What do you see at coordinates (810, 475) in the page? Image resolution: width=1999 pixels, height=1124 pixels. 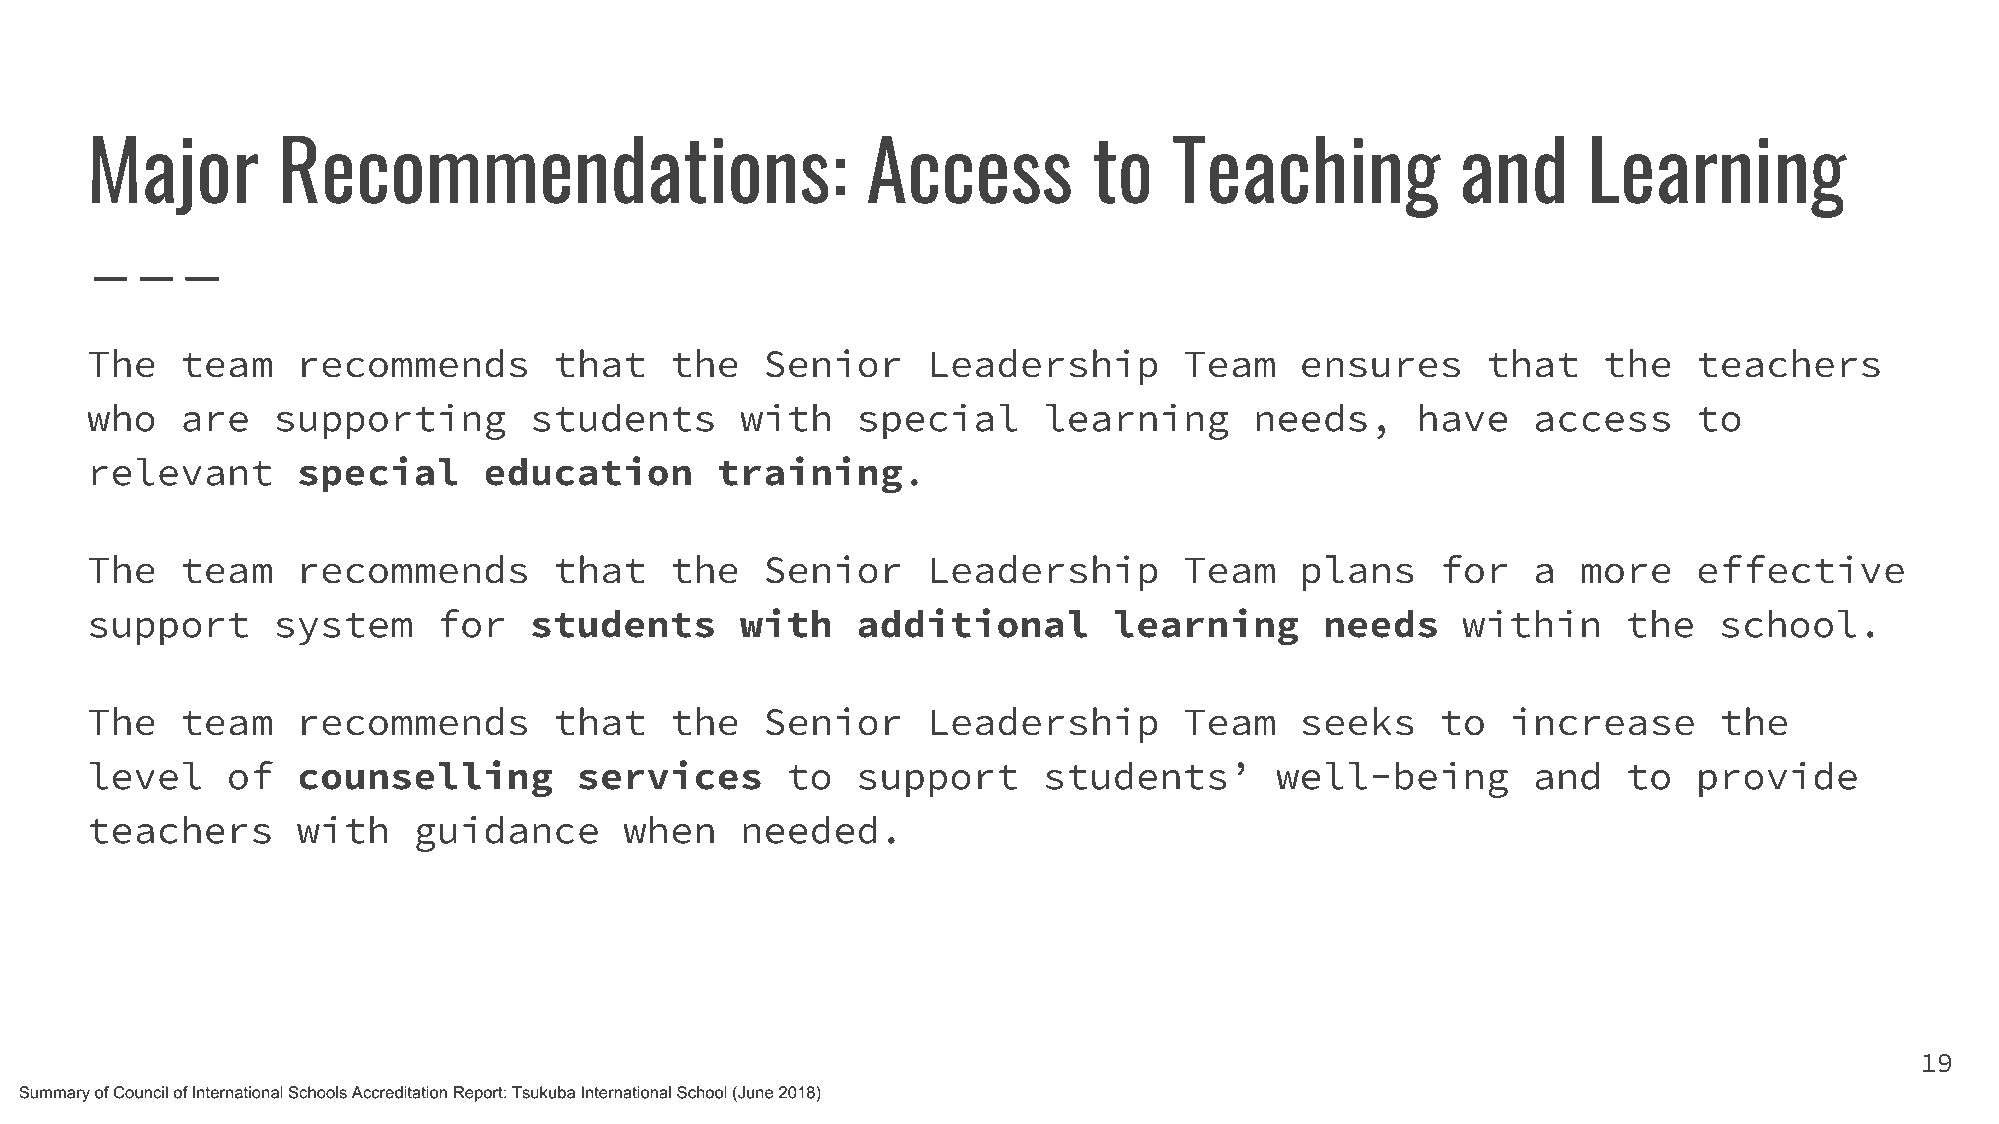 I see `training` at bounding box center [810, 475].
